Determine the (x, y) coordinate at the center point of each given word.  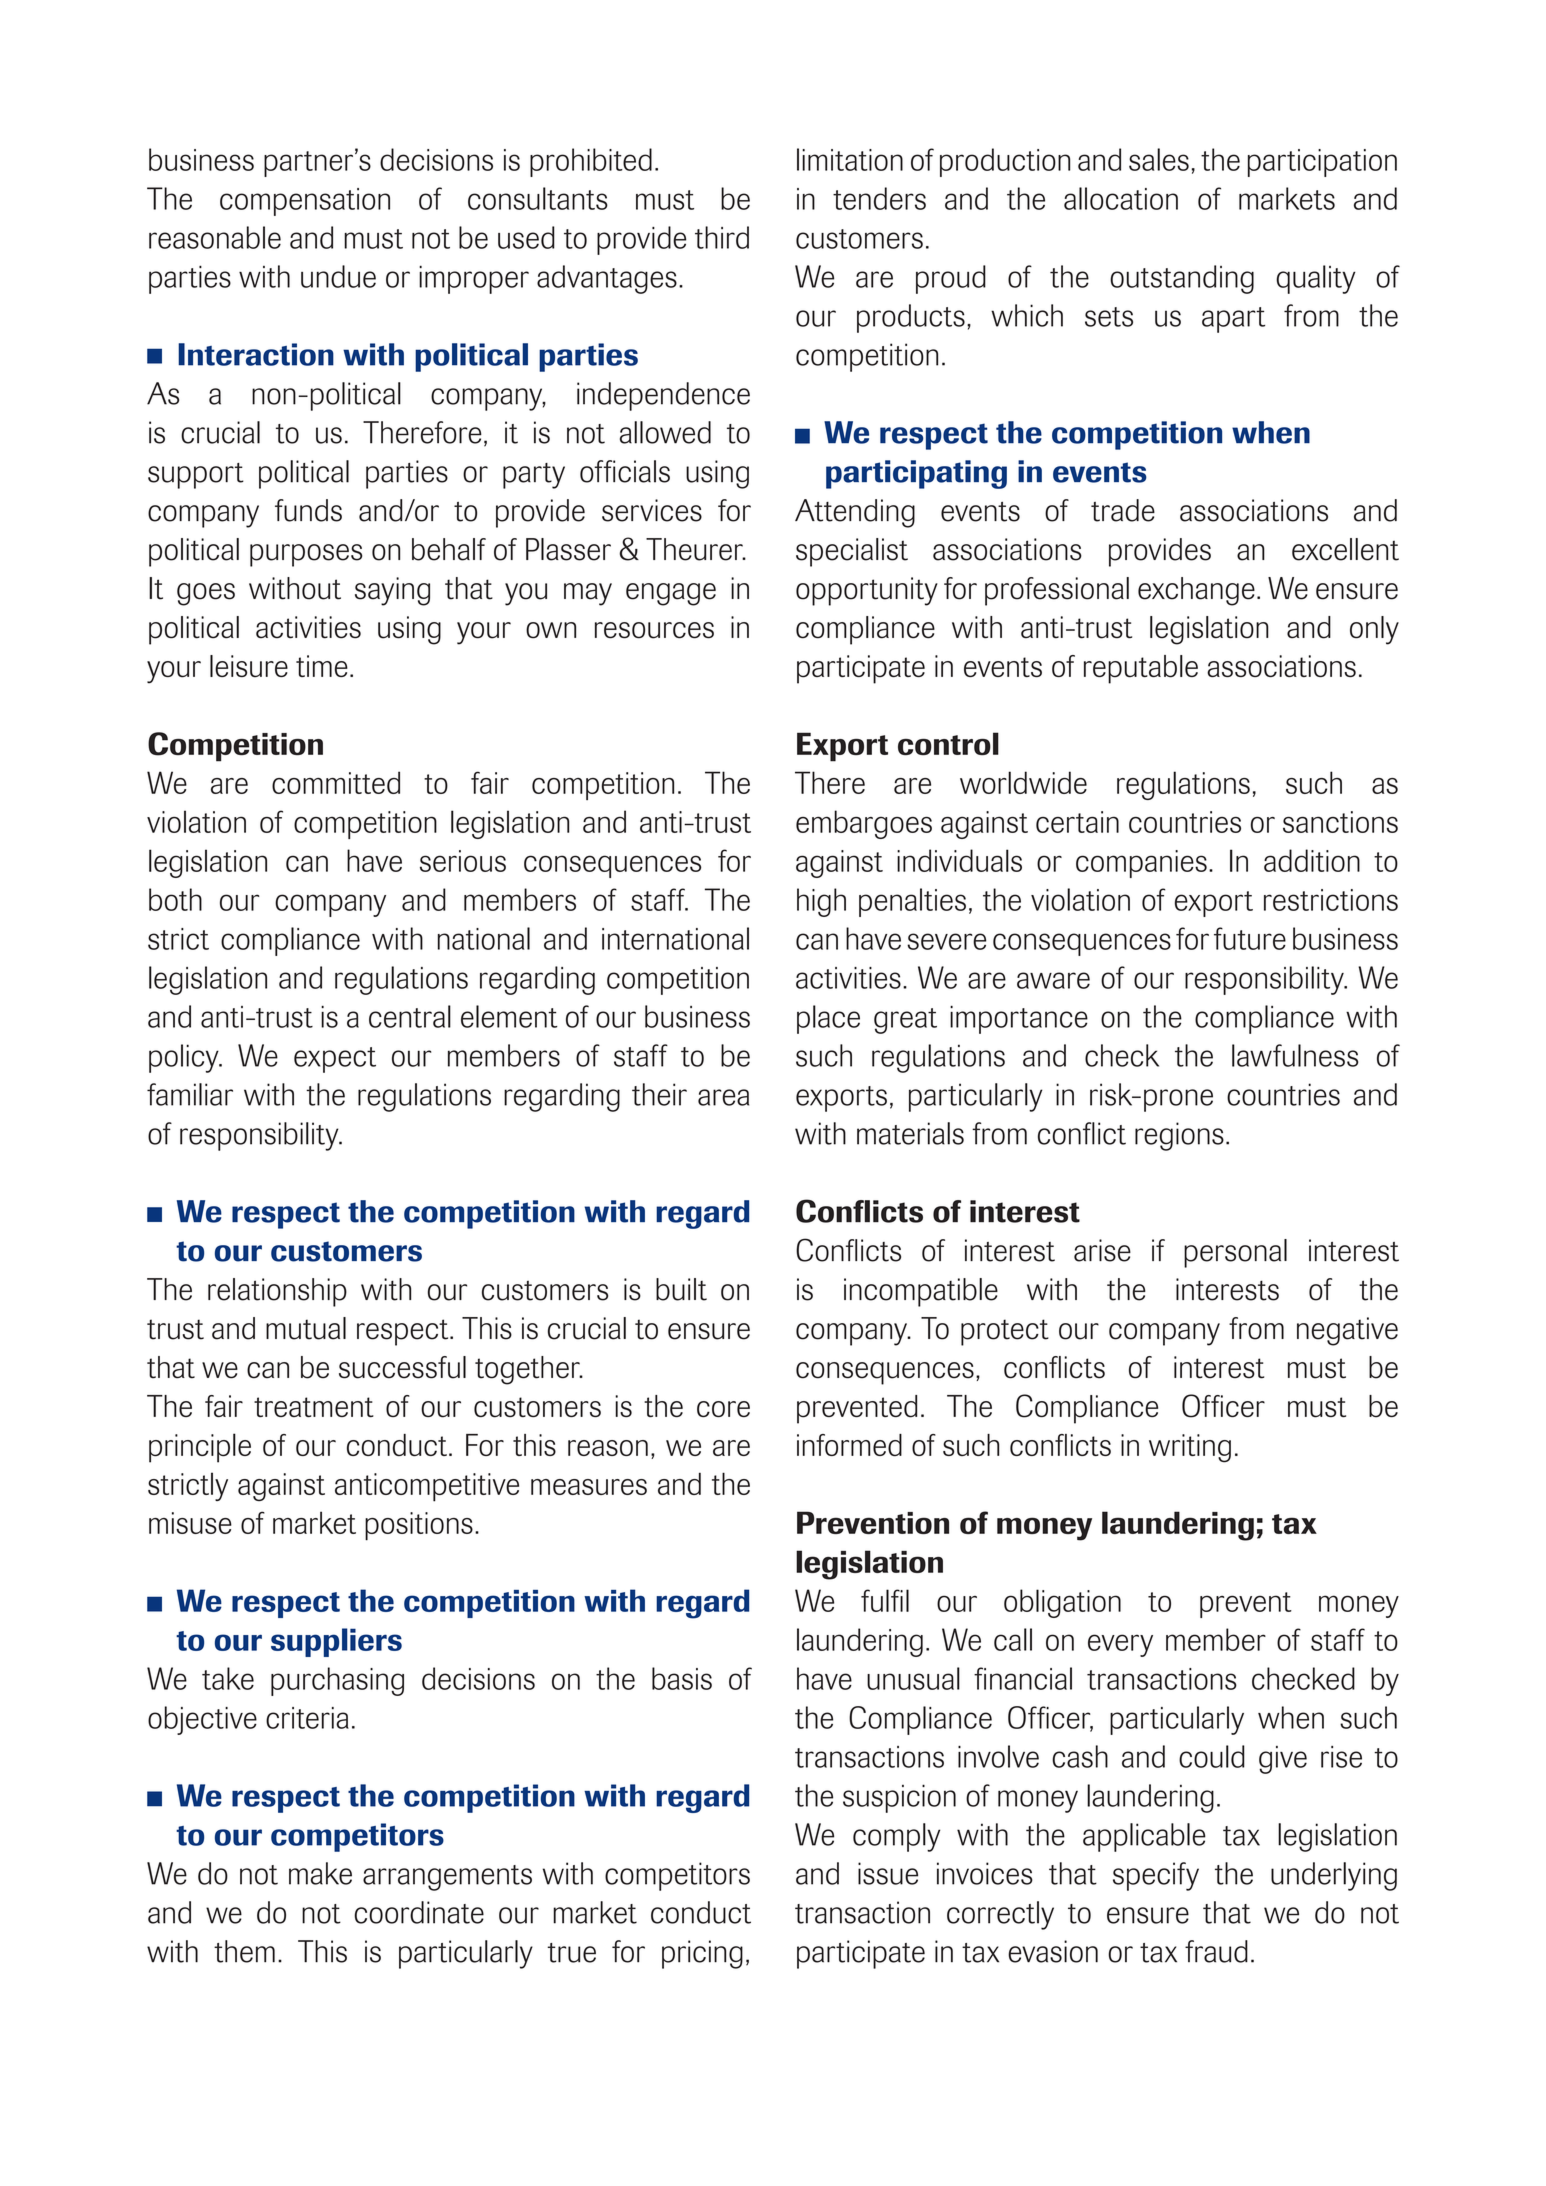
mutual (306, 1328)
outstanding (1182, 279)
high (821, 902)
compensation (305, 202)
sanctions (1340, 822)
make (320, 1873)
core (723, 1409)
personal (1235, 1253)
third (722, 237)
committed (336, 782)
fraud (1216, 1951)
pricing (702, 1954)
